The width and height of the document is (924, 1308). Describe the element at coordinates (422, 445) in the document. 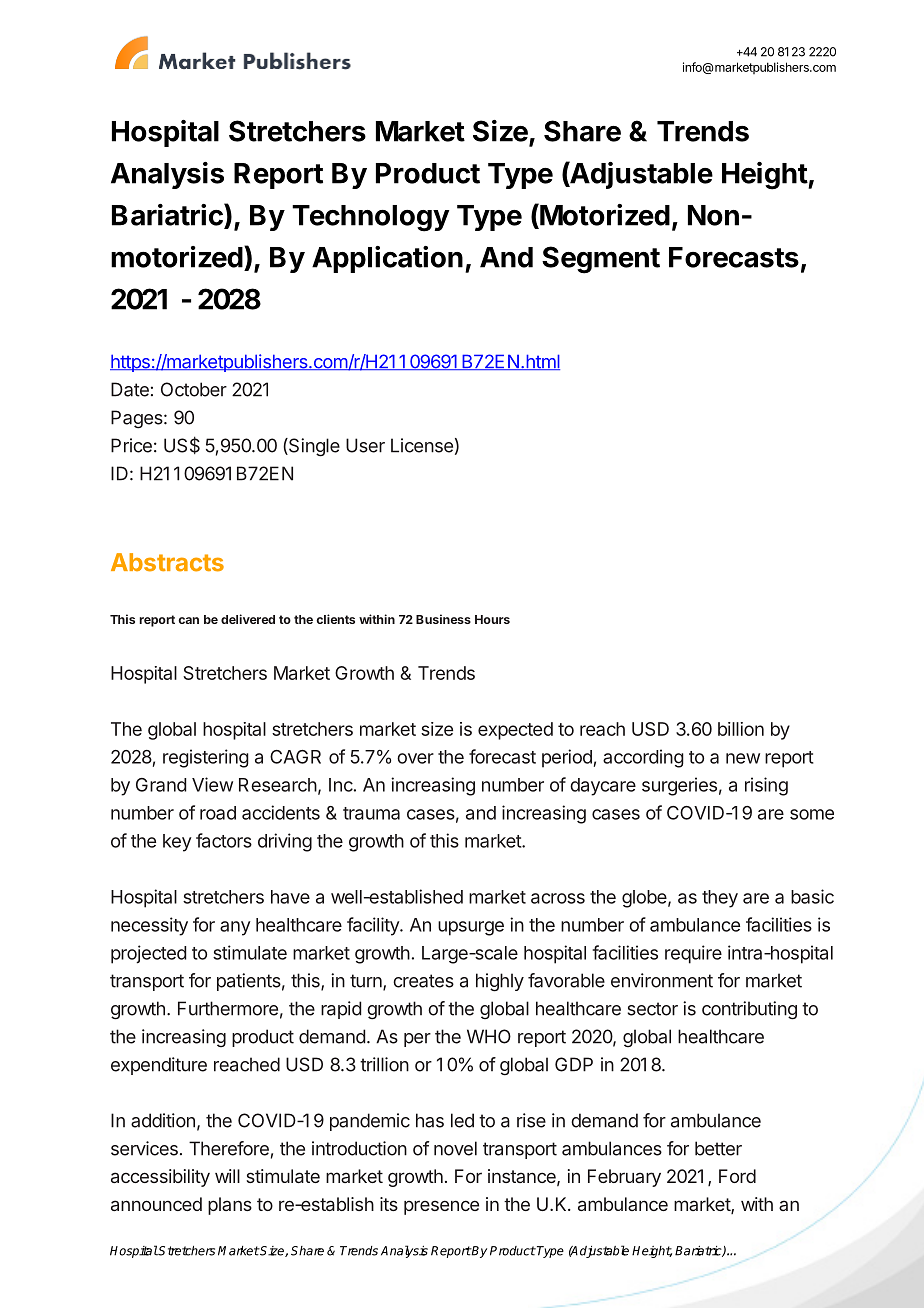

I see `License` at that location.
